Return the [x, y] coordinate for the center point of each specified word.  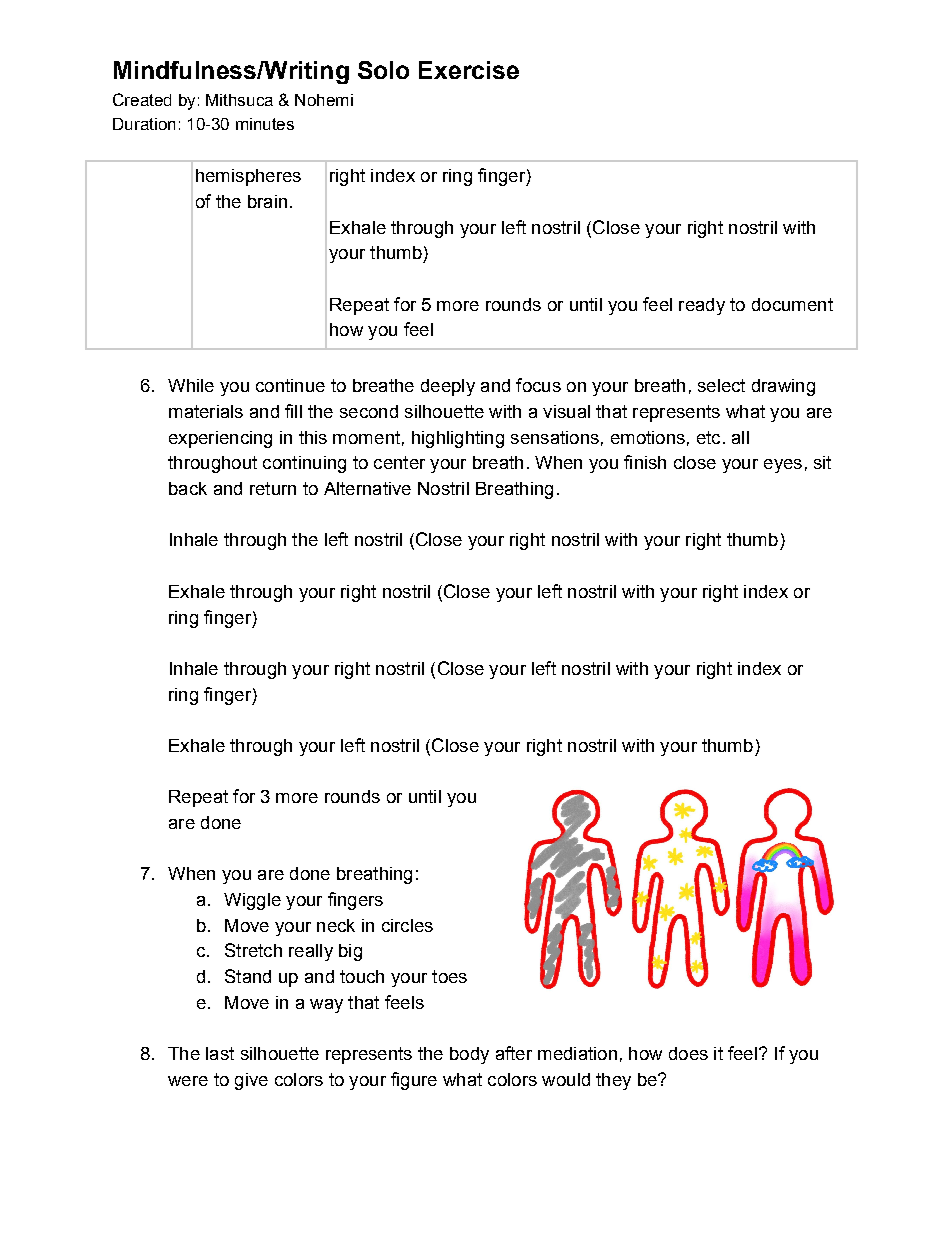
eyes [783, 466]
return [273, 488]
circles [407, 925]
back [188, 488]
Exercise [469, 70]
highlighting [458, 439]
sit [822, 462]
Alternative [367, 488]
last [220, 1053]
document [792, 304]
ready [702, 306]
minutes [265, 124]
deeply [448, 387]
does [688, 1053]
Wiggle [252, 901]
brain [267, 201]
